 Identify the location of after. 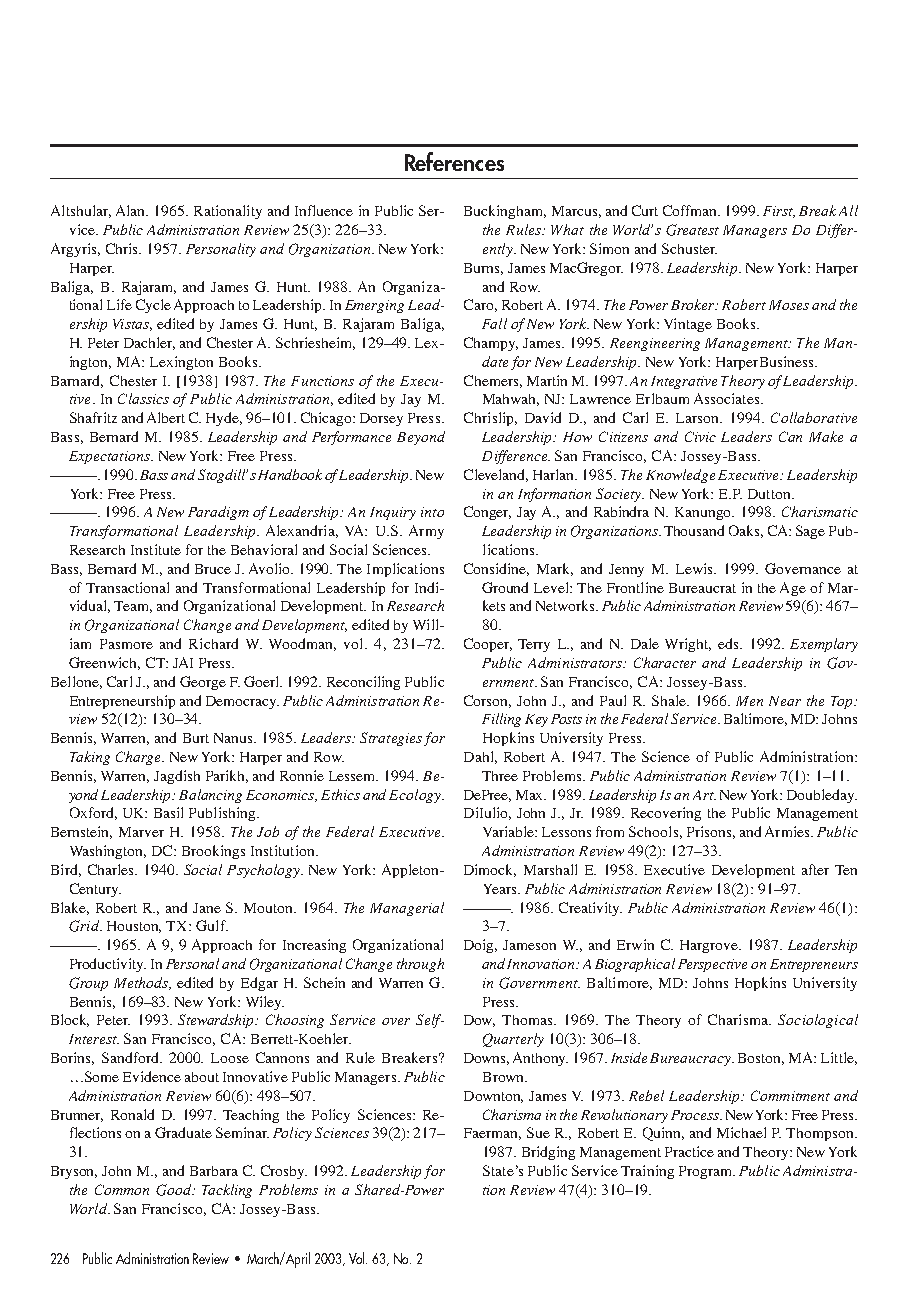
(815, 869).
